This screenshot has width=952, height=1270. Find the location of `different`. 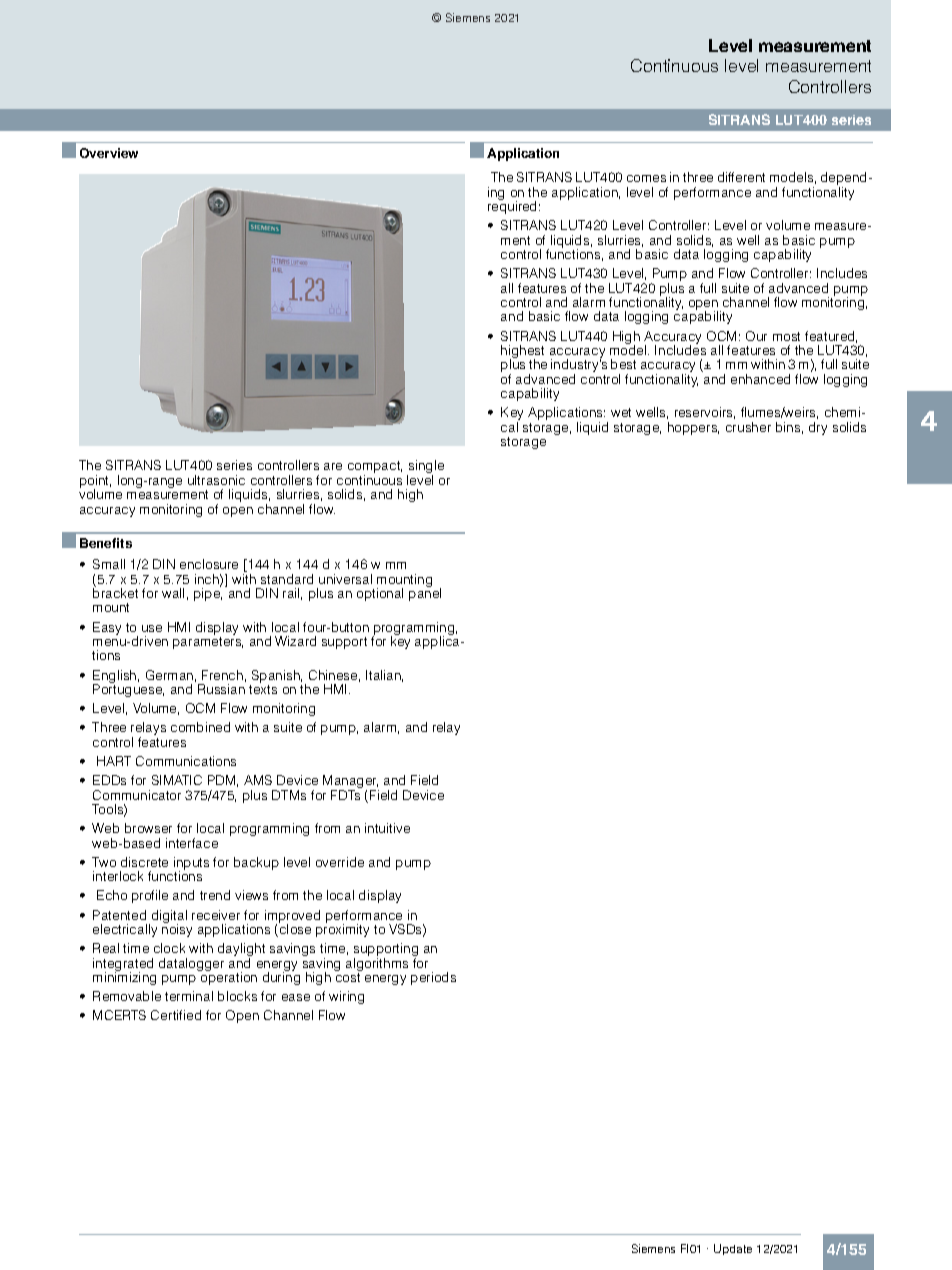

different is located at coordinates (741, 177).
